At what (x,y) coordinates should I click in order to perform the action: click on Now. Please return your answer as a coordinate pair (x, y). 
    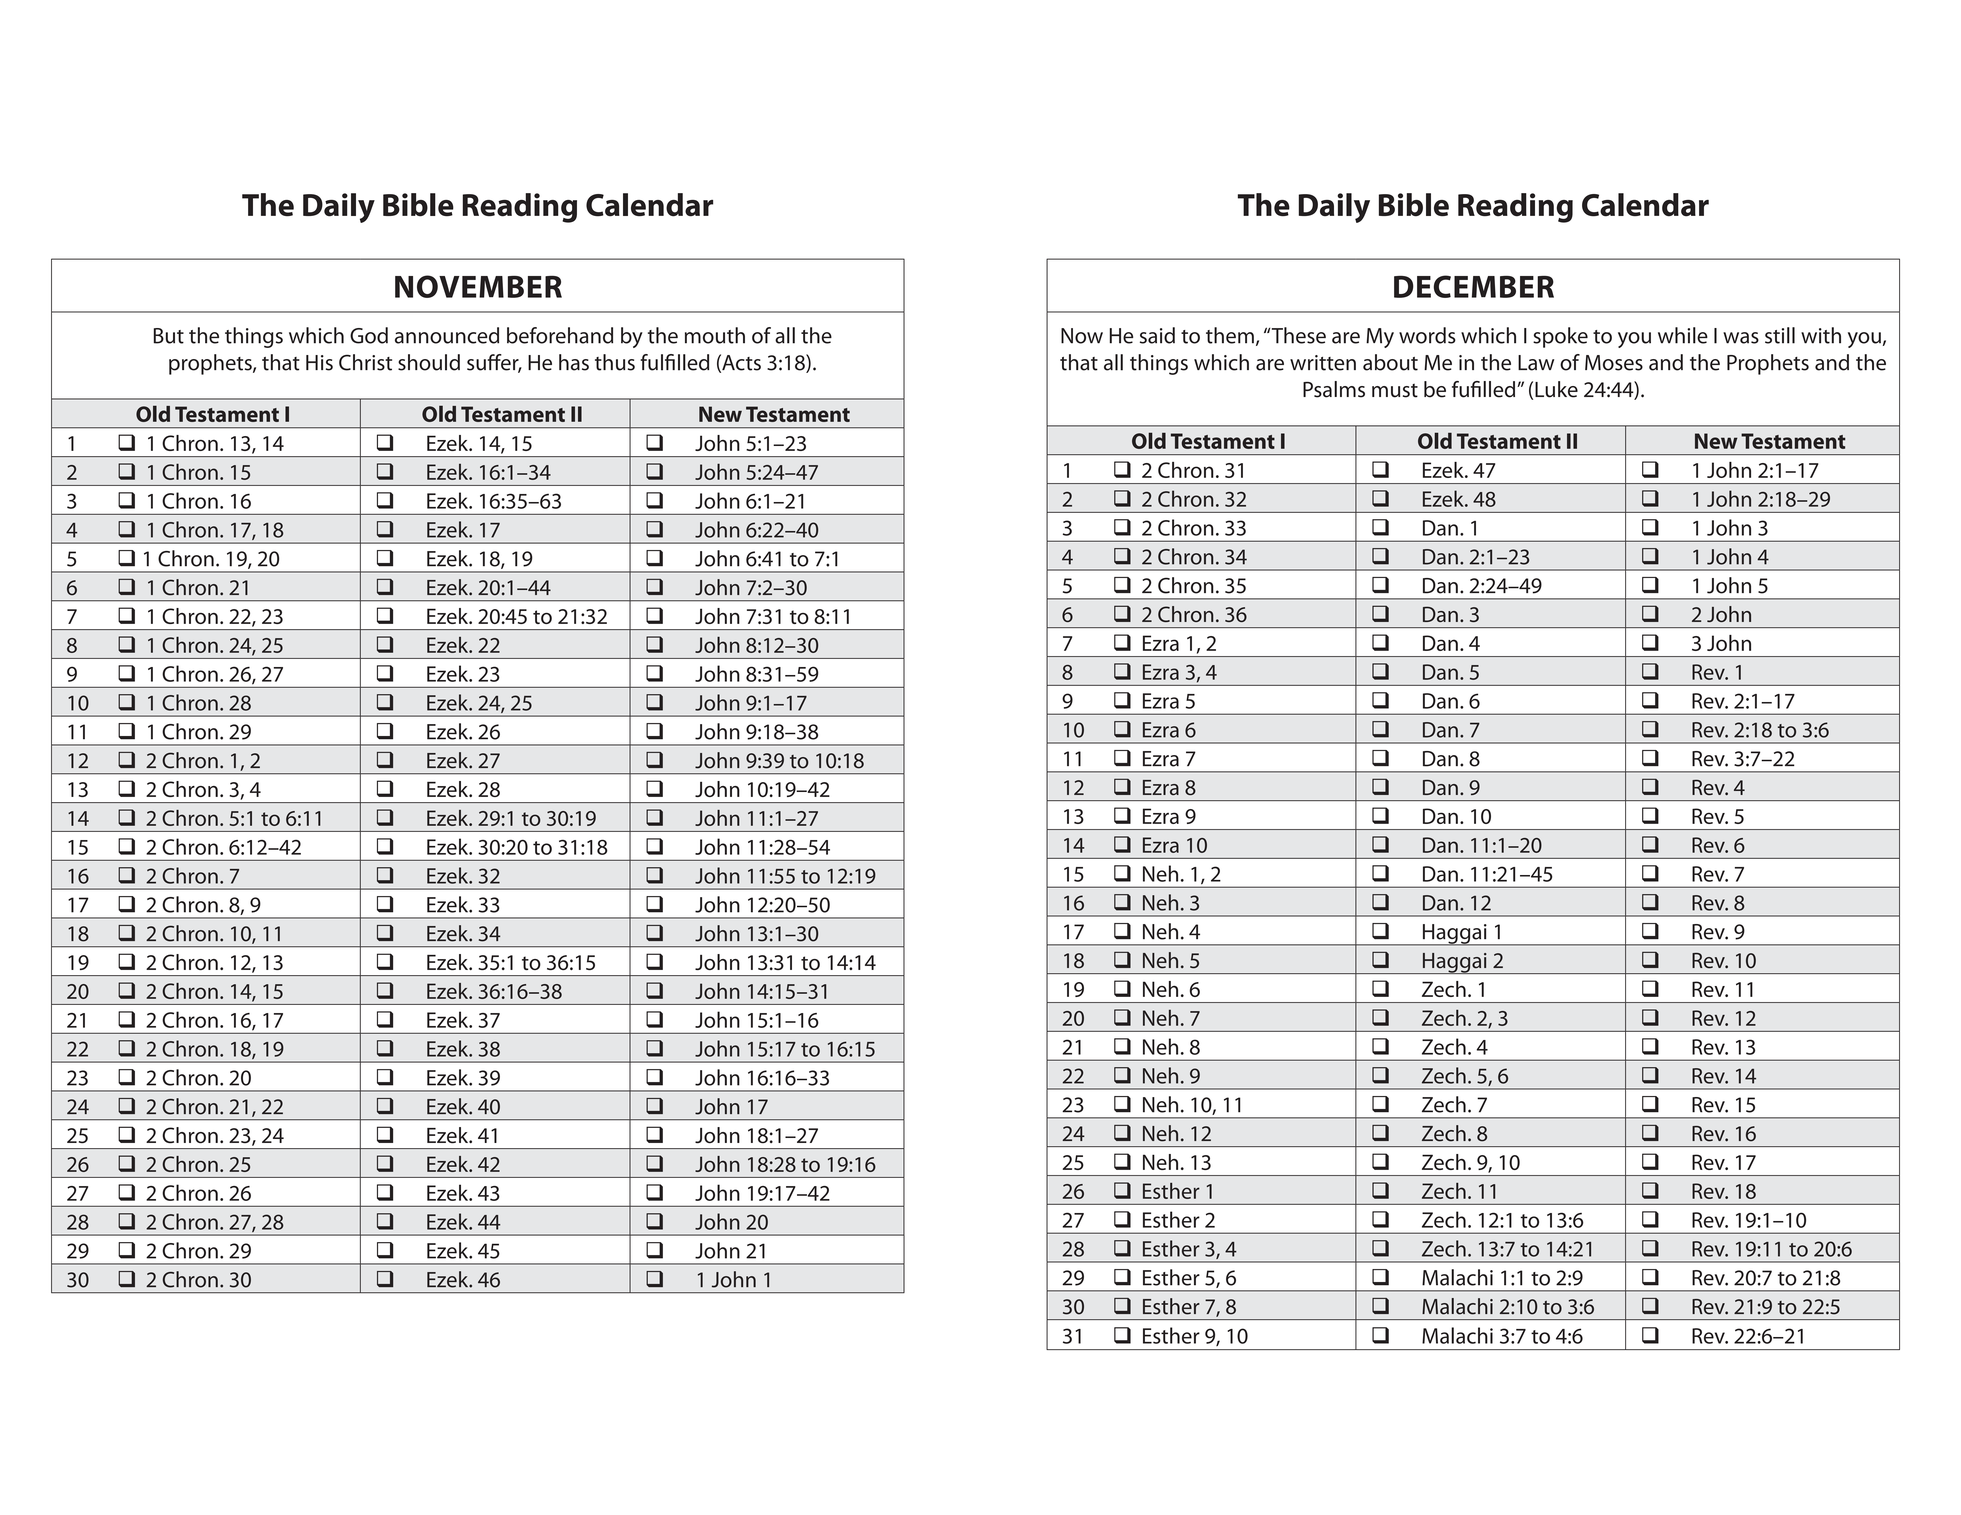
    Looking at the image, I should click on (1082, 336).
